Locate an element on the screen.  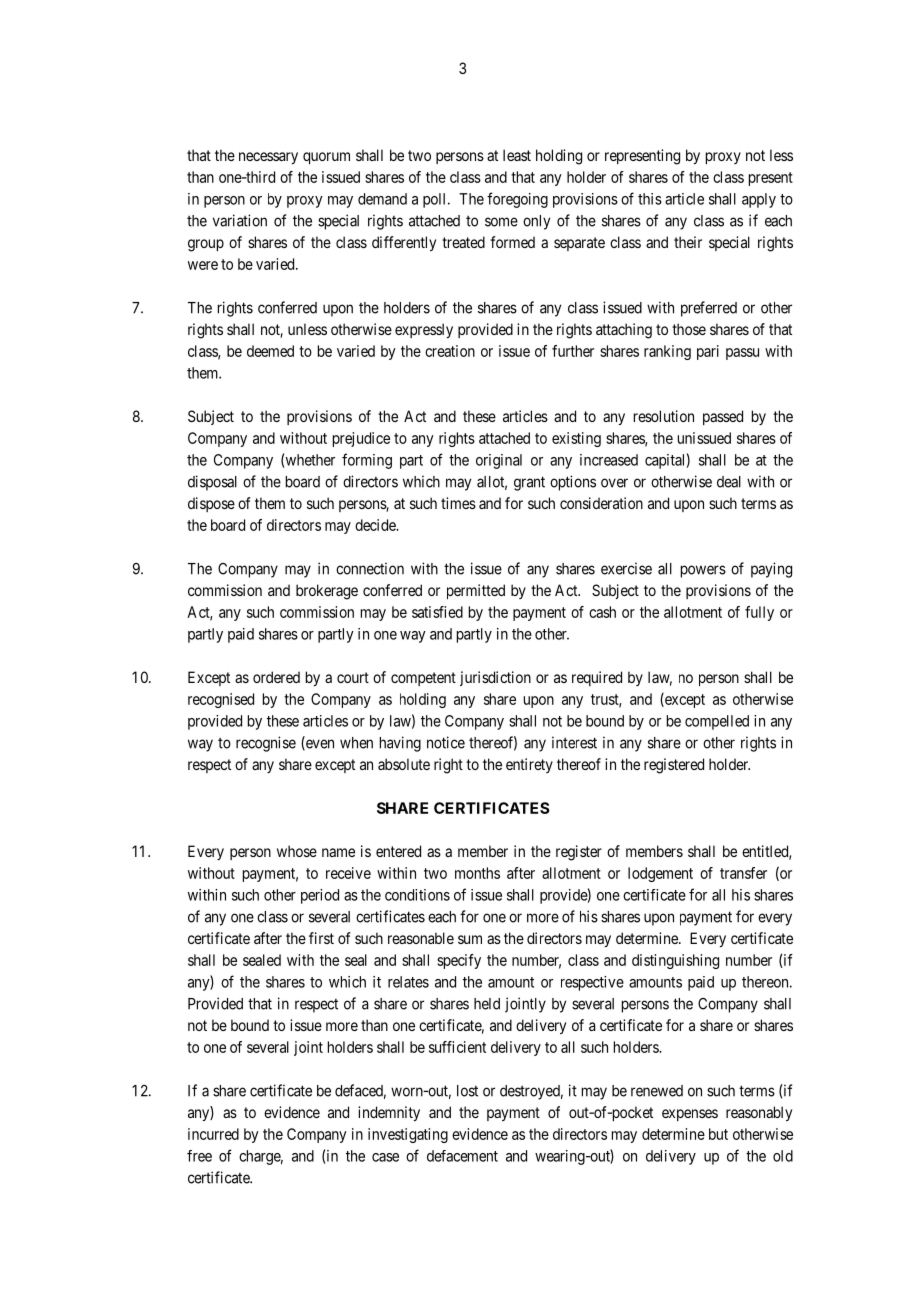
period is located at coordinates (320, 896).
